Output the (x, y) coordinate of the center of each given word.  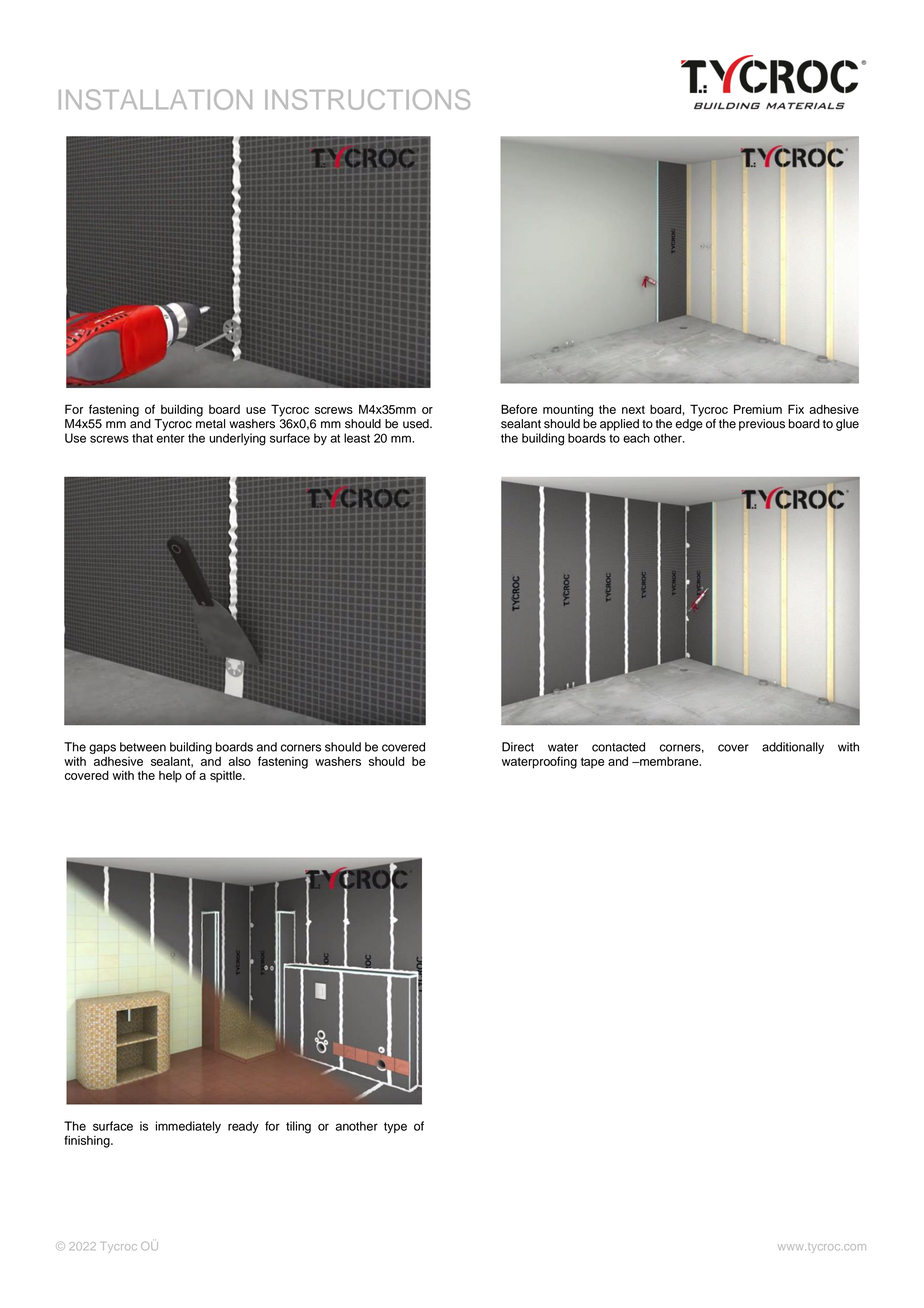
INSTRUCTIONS (367, 99)
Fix (796, 409)
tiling (298, 1127)
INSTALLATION (155, 99)
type (395, 1127)
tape (592, 763)
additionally (793, 748)
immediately (188, 1127)
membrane (669, 761)
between (143, 747)
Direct (518, 747)
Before (519, 409)
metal (210, 424)
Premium (758, 409)
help (170, 777)
